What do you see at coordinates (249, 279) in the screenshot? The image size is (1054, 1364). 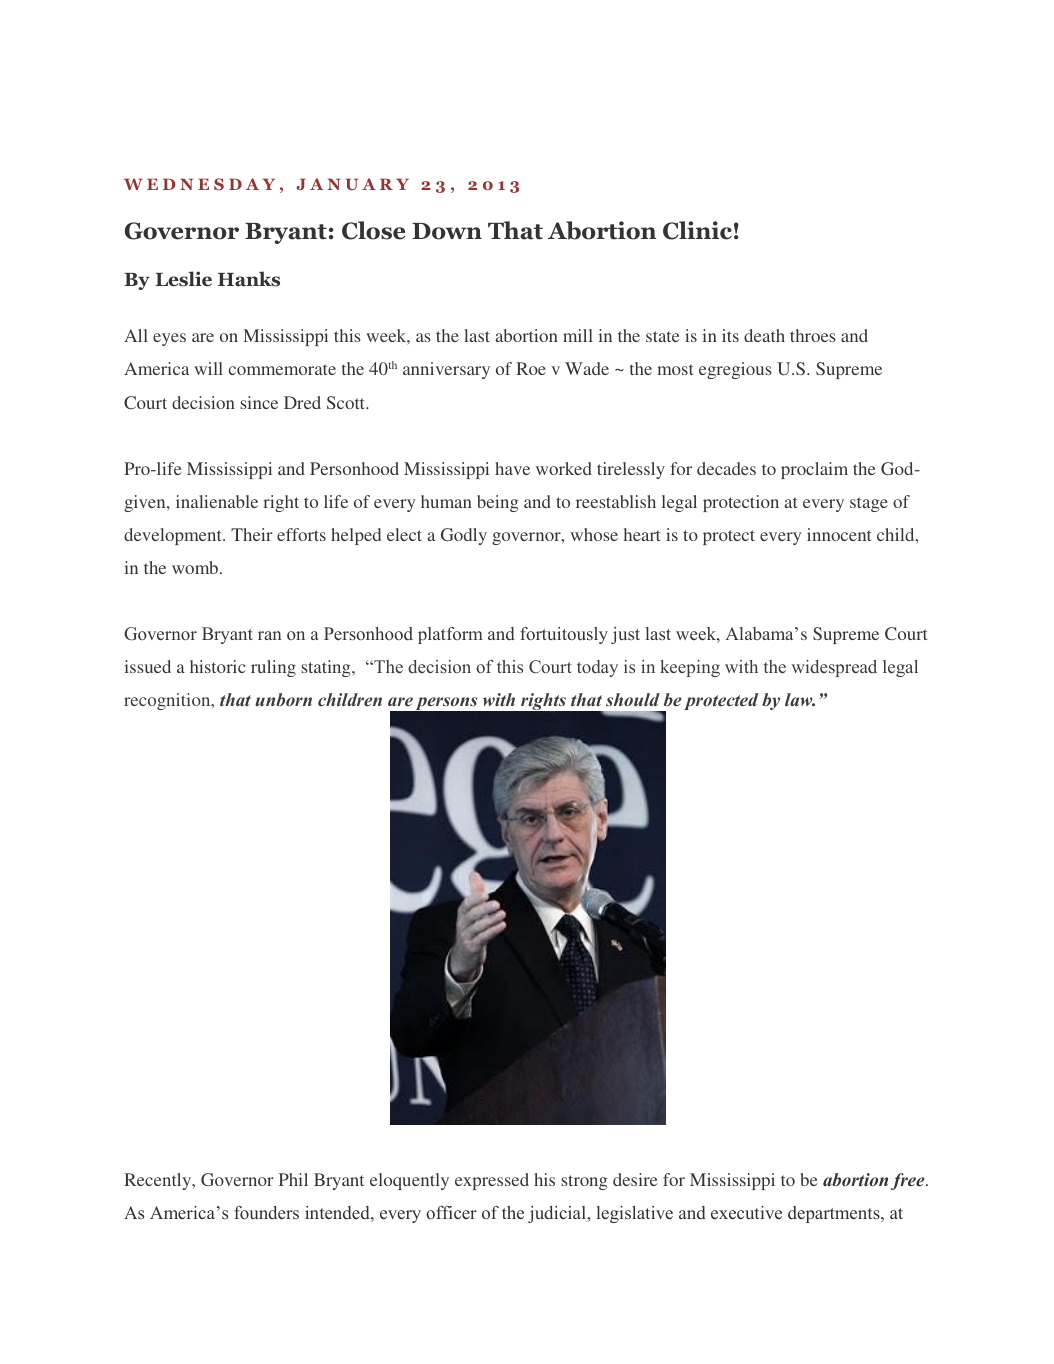 I see `Hanks` at bounding box center [249, 279].
